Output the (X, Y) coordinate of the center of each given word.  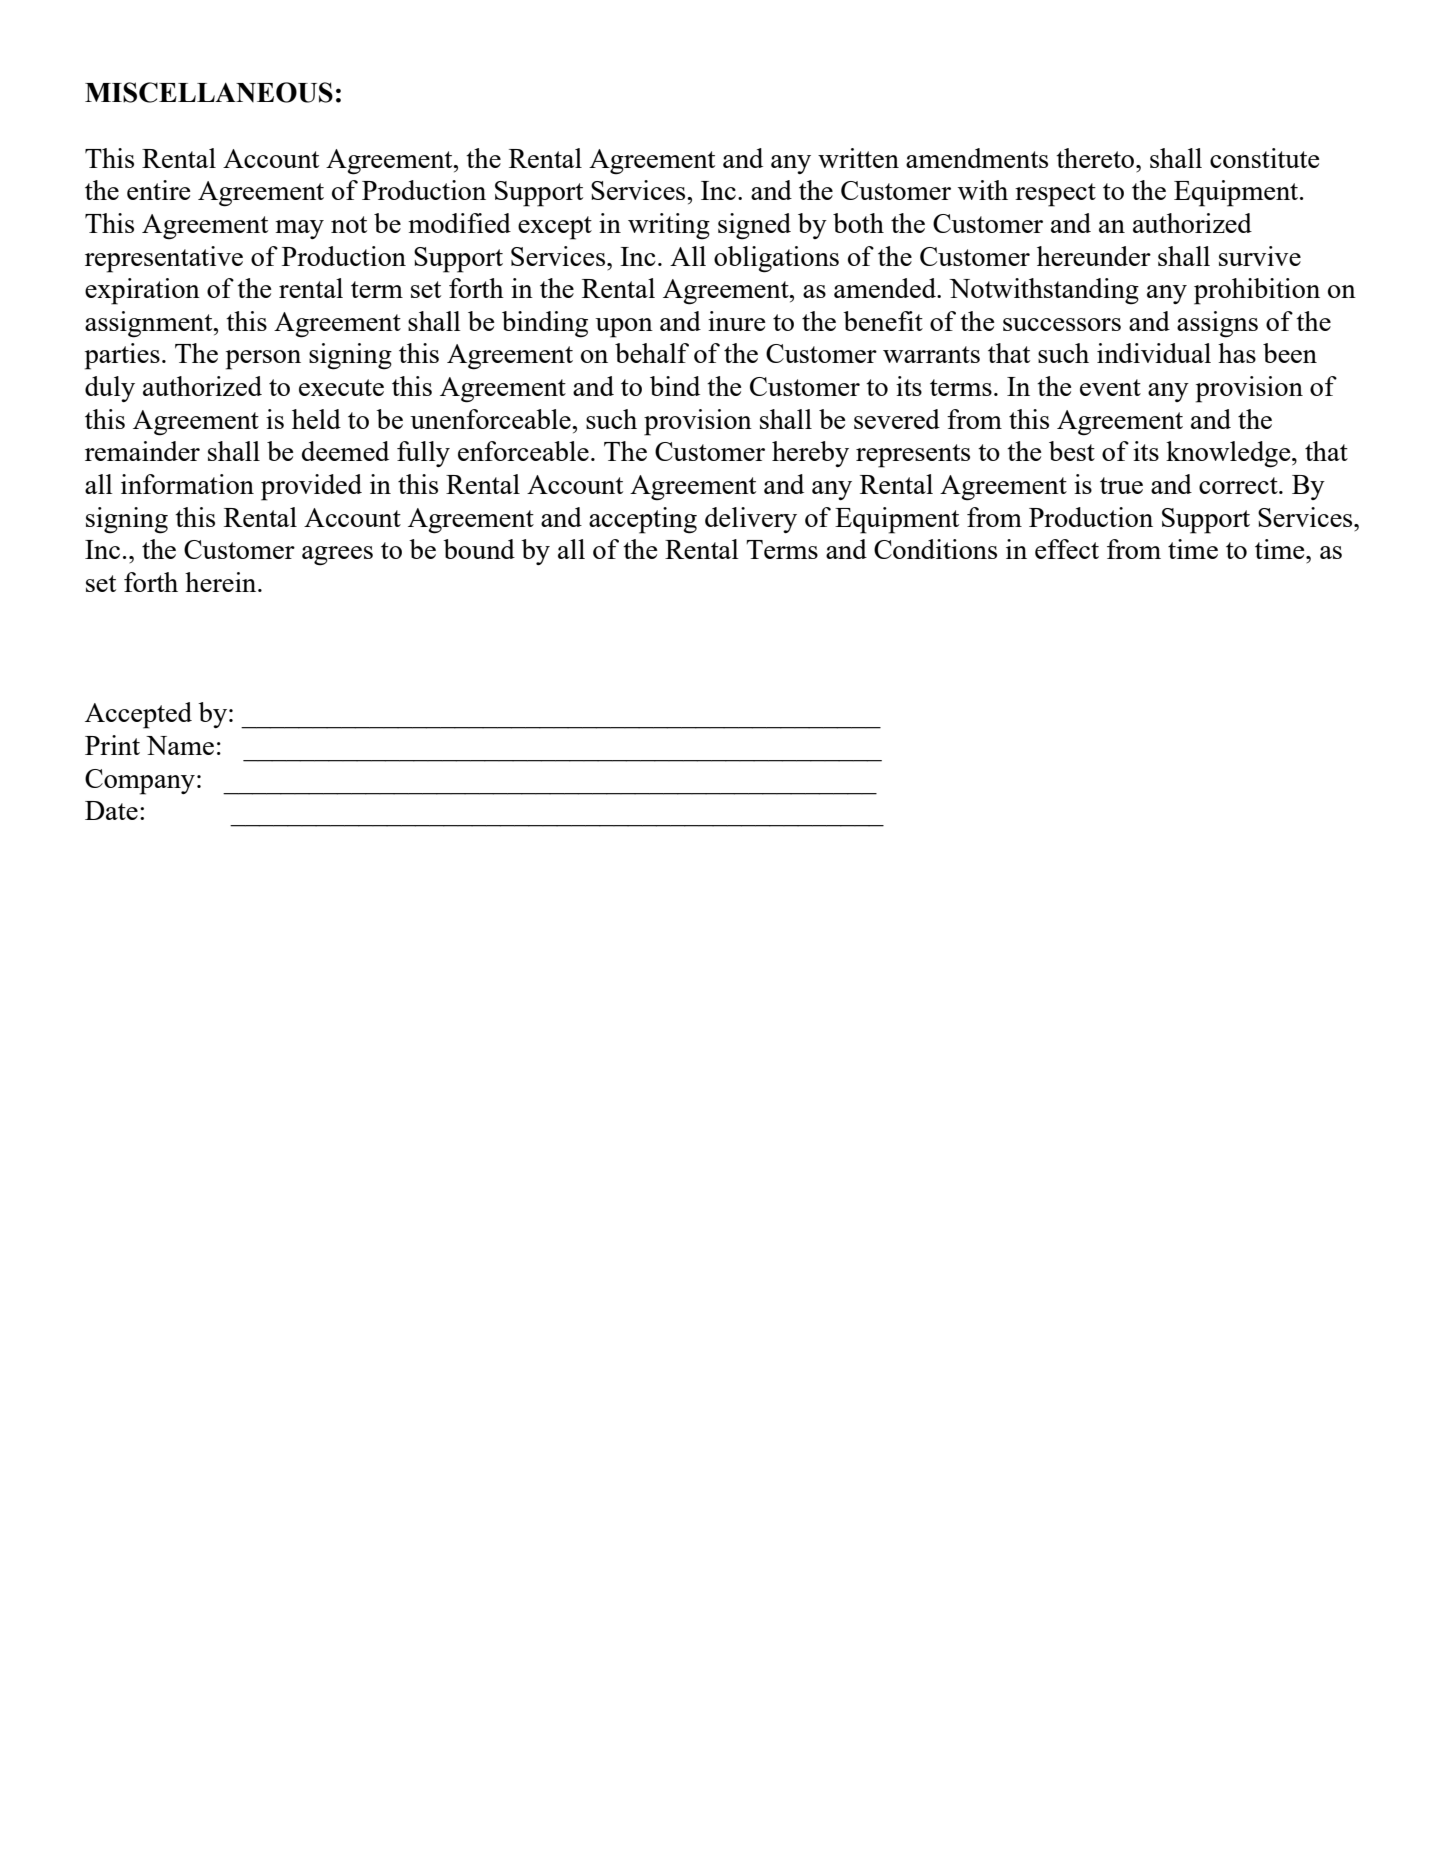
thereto (1096, 158)
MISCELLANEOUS (209, 92)
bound (479, 549)
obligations (776, 259)
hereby (810, 454)
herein (222, 582)
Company (140, 782)
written (858, 158)
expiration (142, 291)
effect (1067, 549)
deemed (345, 451)
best (1072, 451)
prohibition (1257, 291)
